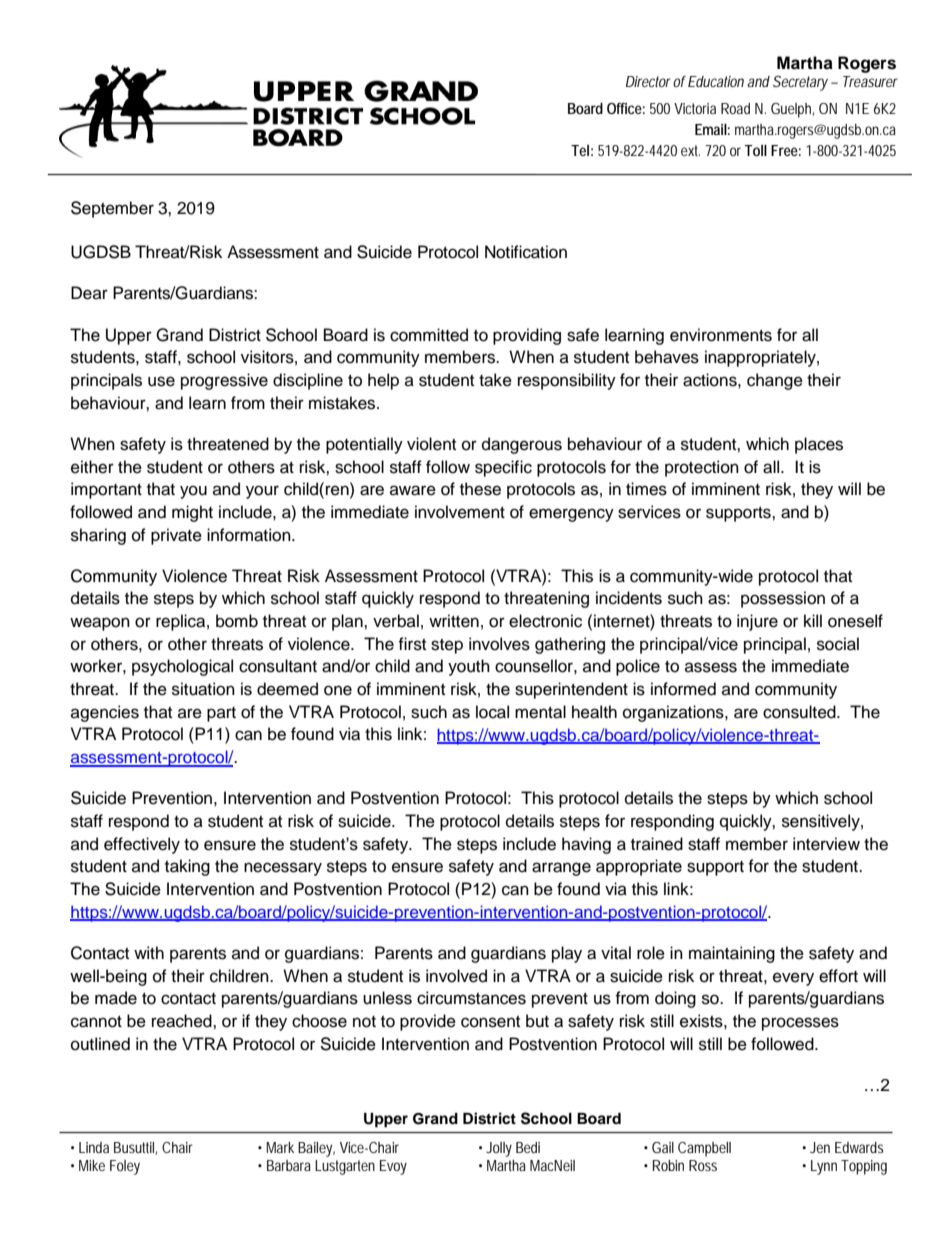  Describe the element at coordinates (237, 621) in the screenshot. I see `bomb` at that location.
